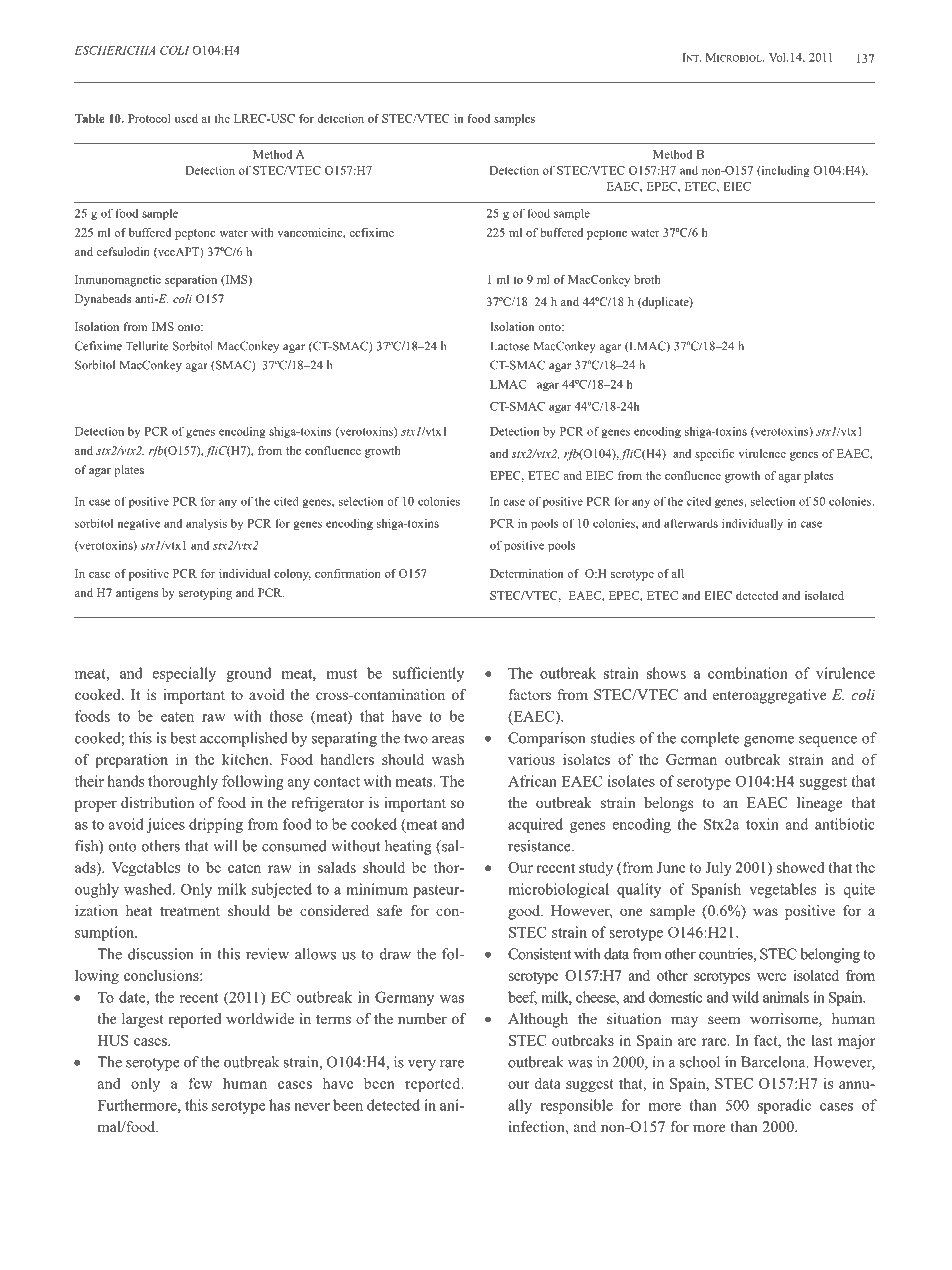 Image resolution: width=952 pixels, height=1270 pixels. I want to click on analysis, so click(206, 524).
